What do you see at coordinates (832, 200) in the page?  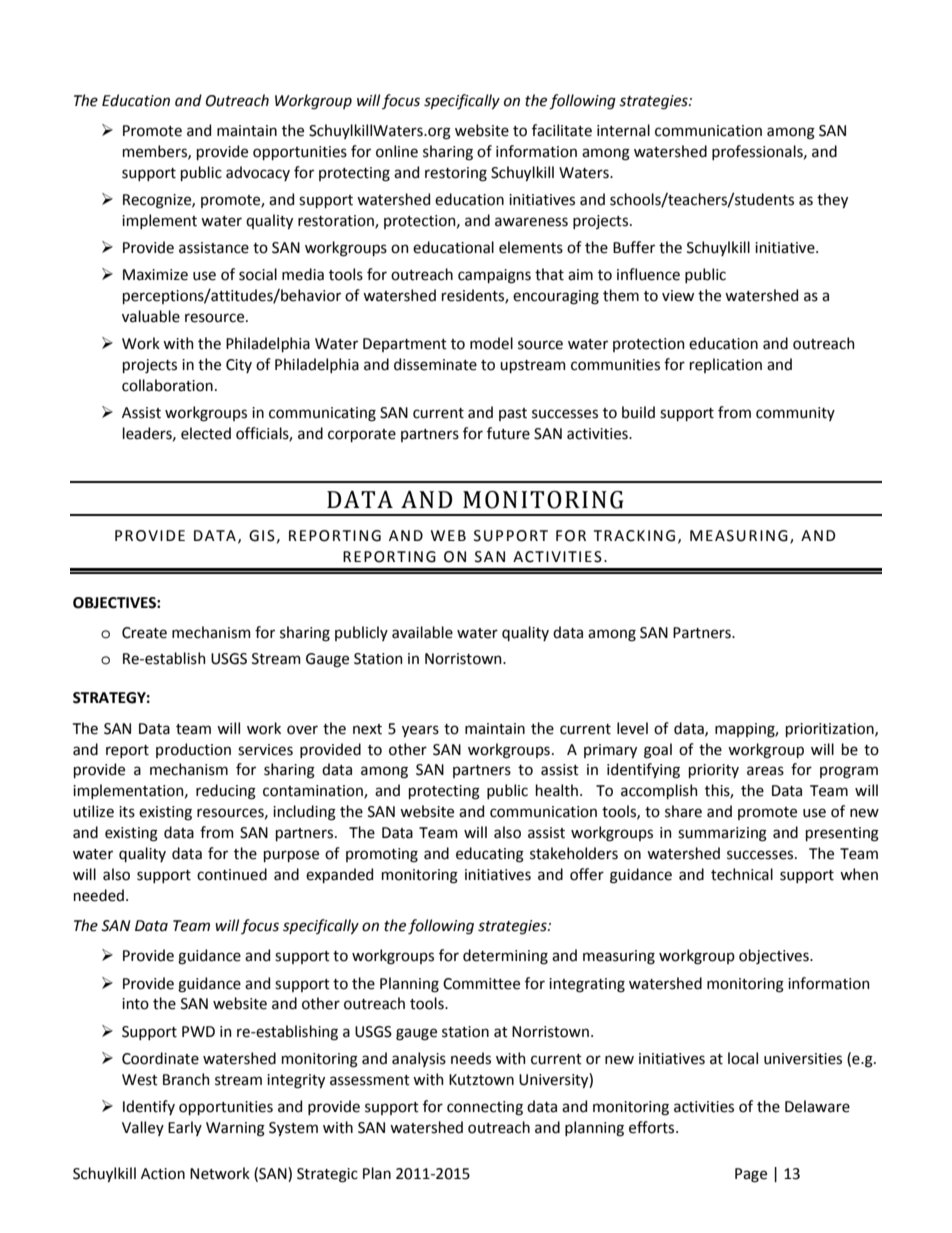 I see `they` at bounding box center [832, 200].
